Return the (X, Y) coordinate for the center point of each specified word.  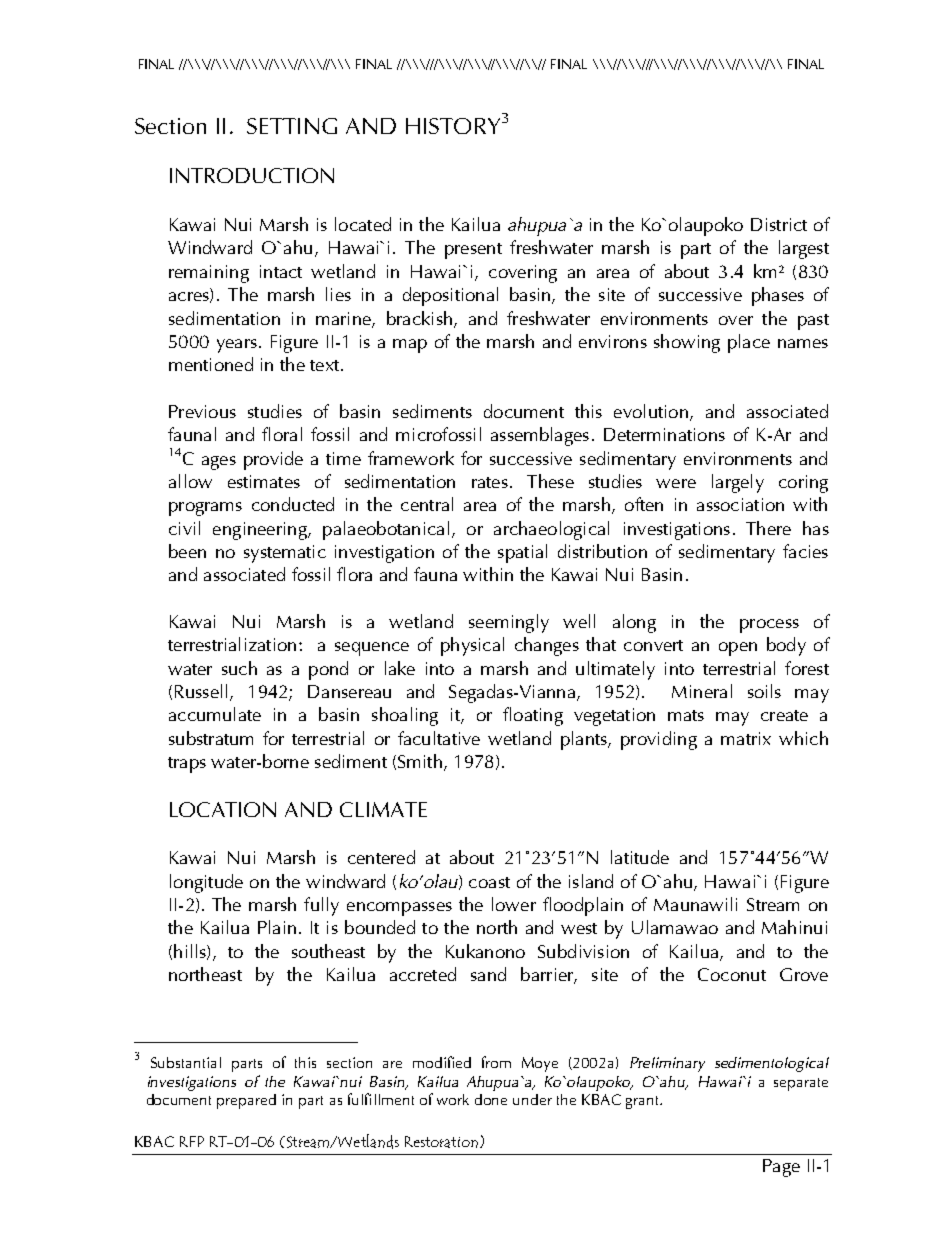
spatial (522, 553)
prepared (246, 1101)
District (779, 224)
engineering (261, 531)
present (473, 251)
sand (488, 974)
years (237, 346)
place (749, 343)
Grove (804, 974)
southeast (328, 951)
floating (533, 716)
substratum (211, 738)
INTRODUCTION (252, 175)
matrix (746, 738)
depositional (450, 296)
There (768, 528)
